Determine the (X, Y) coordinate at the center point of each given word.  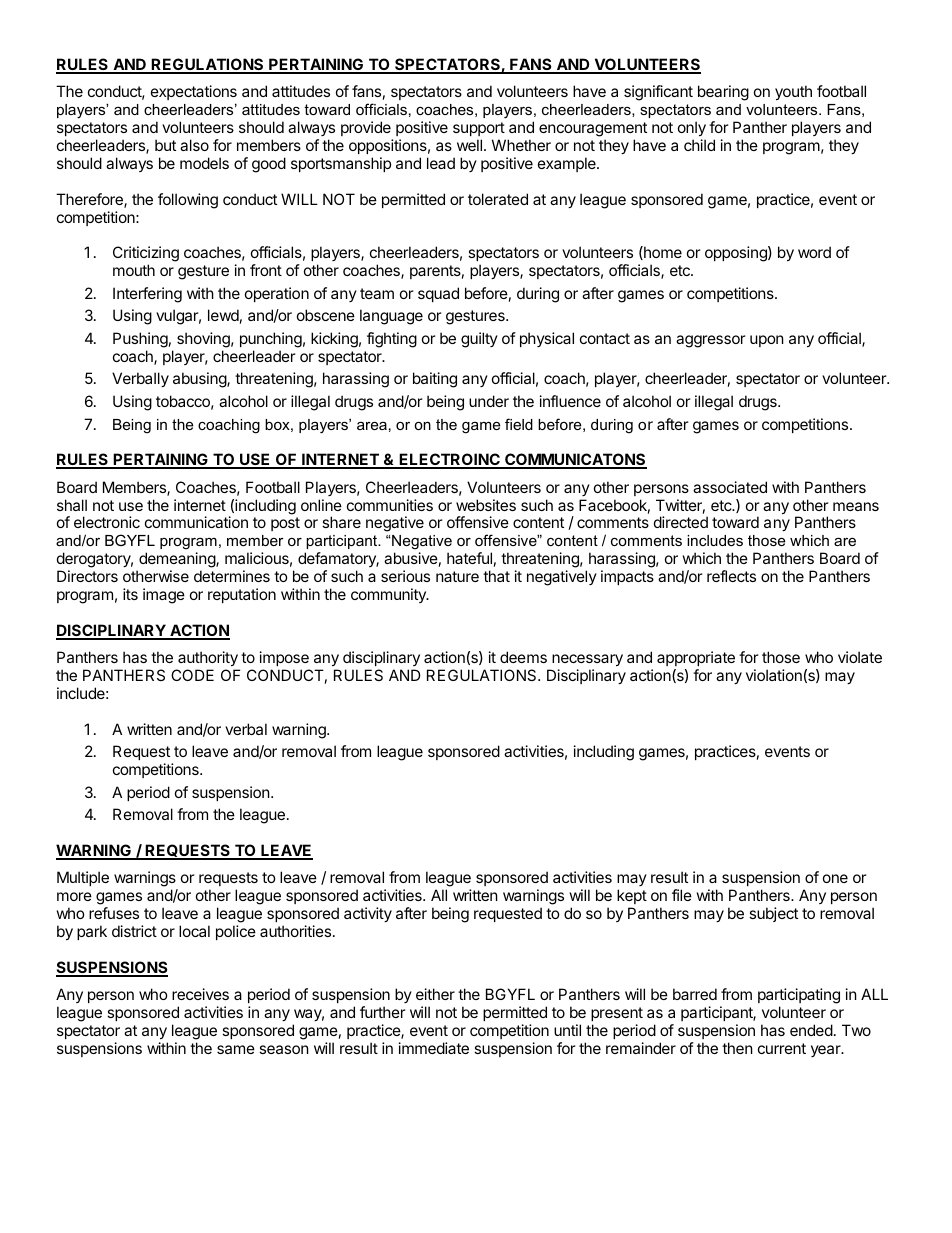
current (782, 1048)
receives (200, 994)
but (165, 145)
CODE (192, 675)
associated (730, 487)
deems (523, 657)
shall (72, 505)
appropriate (696, 658)
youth (793, 92)
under (489, 401)
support (479, 129)
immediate (434, 1048)
